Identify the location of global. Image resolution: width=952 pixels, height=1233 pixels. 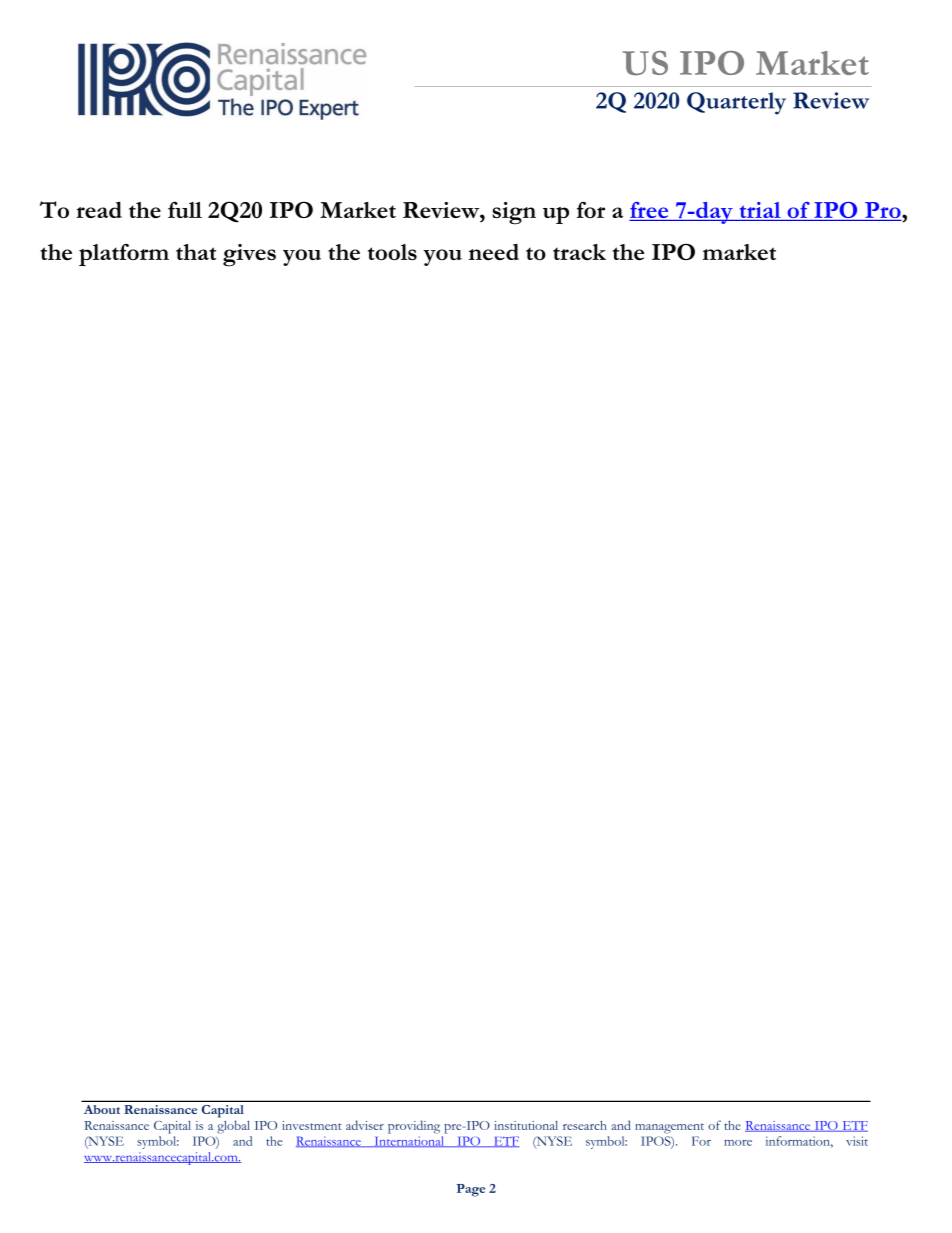
(233, 1127).
